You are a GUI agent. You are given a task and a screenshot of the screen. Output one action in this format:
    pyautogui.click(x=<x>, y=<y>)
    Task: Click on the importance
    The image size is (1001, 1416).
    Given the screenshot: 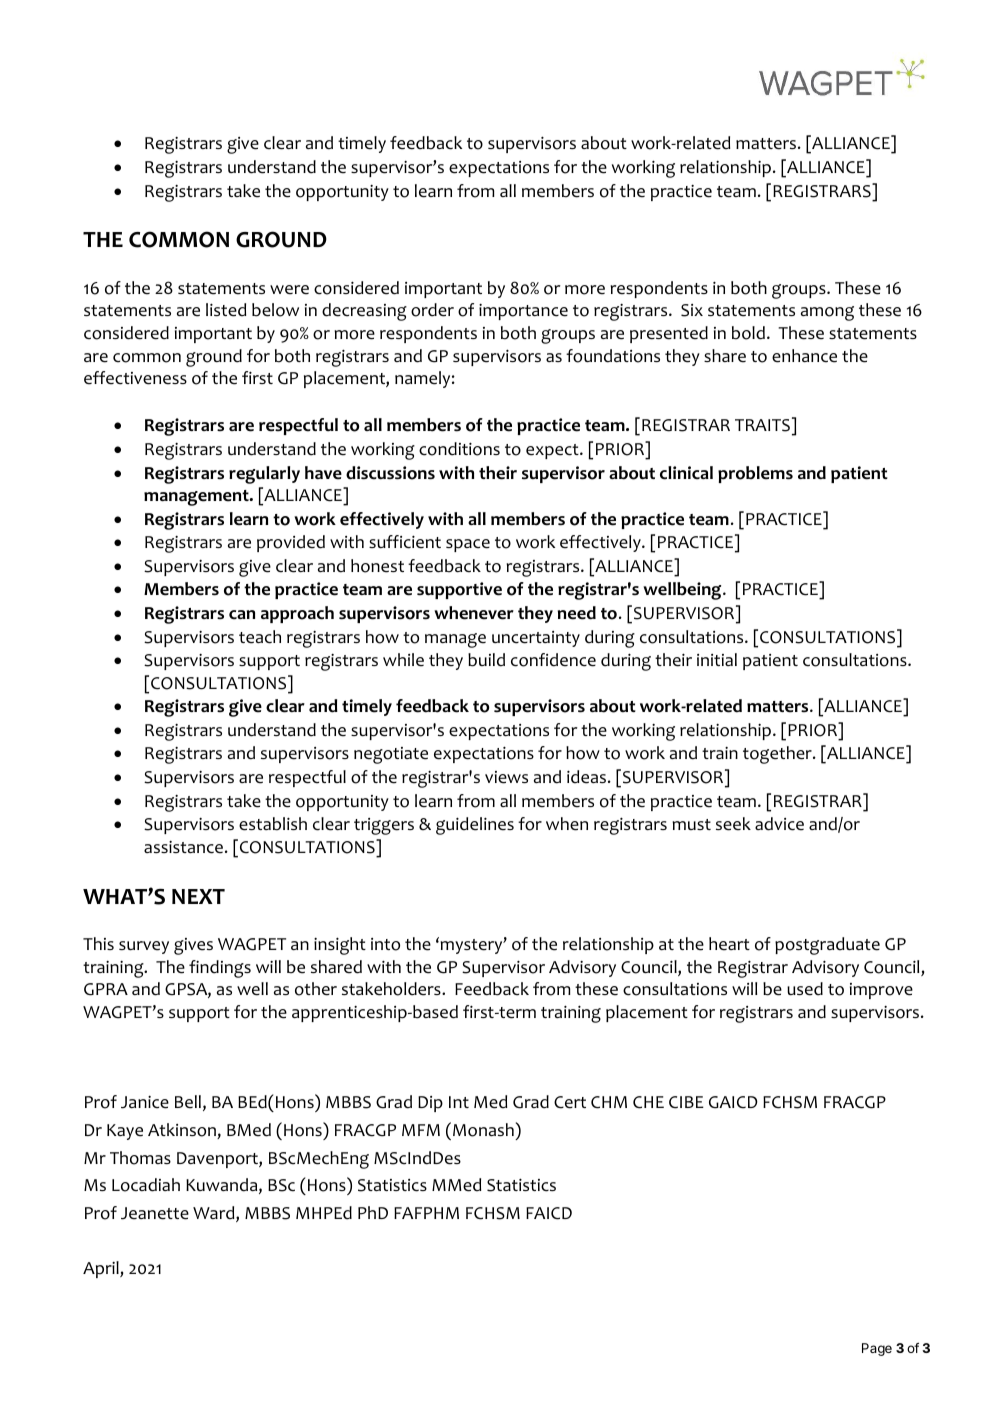 What is the action you would take?
    pyautogui.click(x=523, y=312)
